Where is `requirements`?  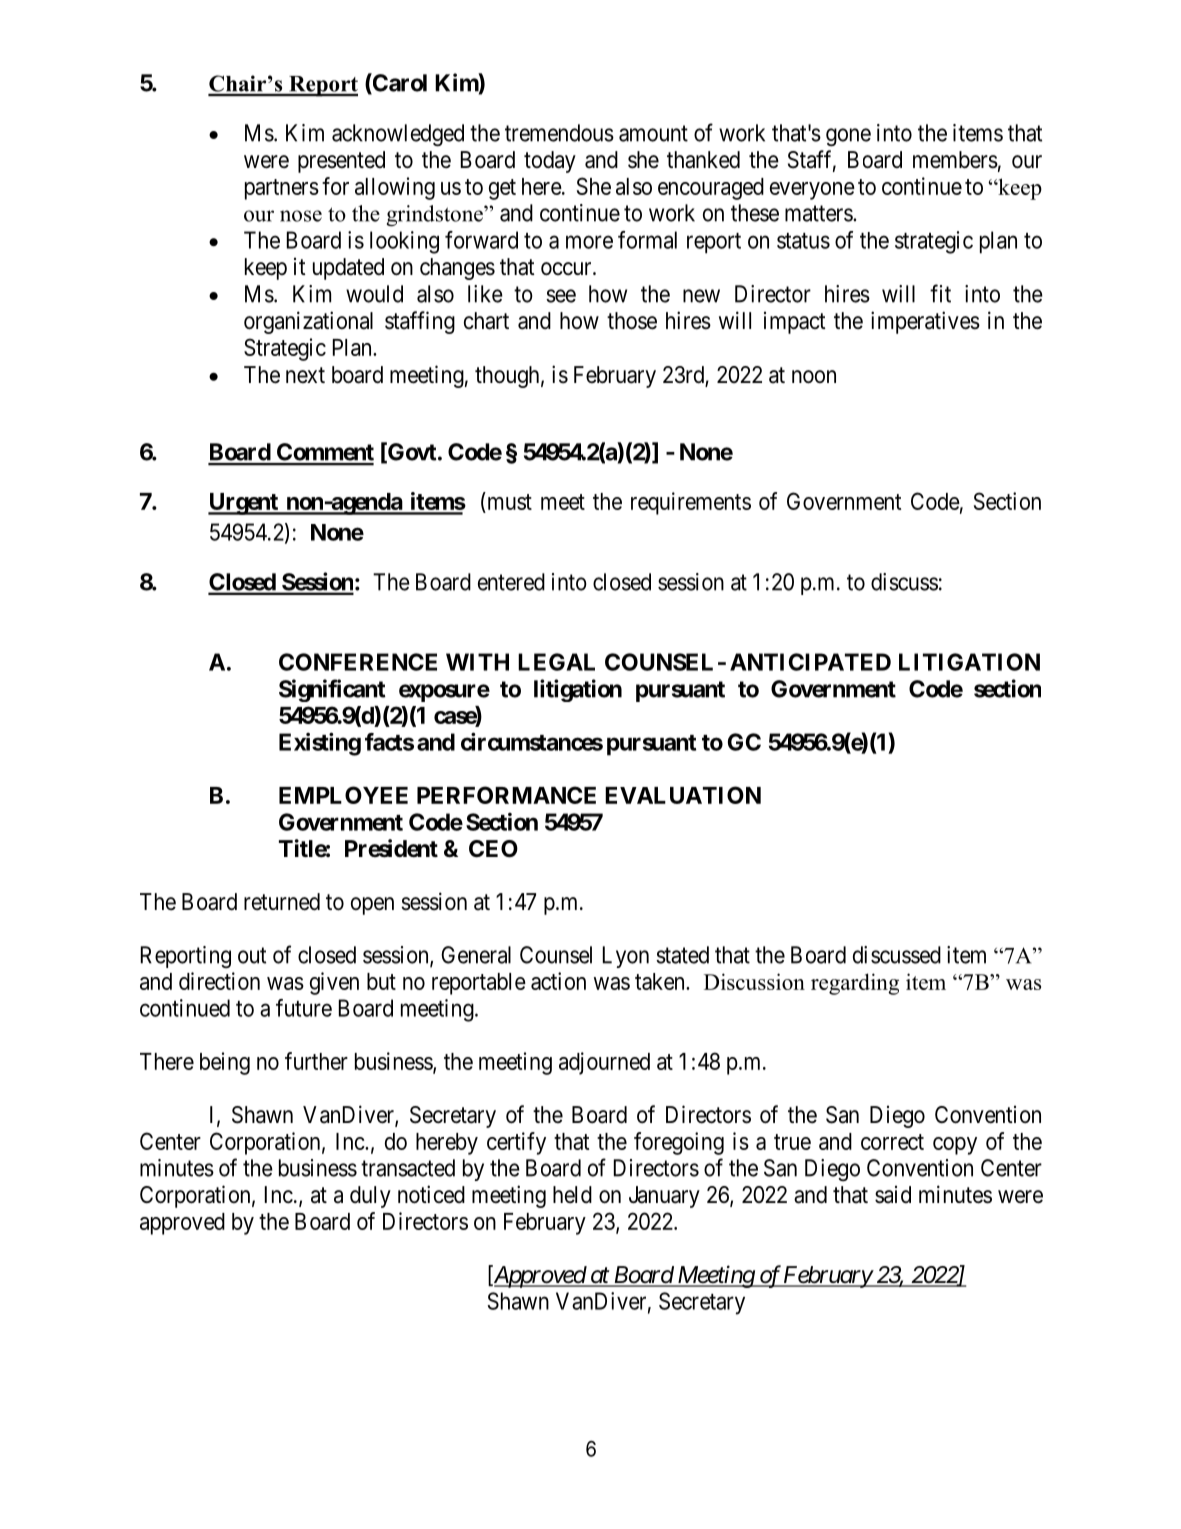
requirements is located at coordinates (691, 503).
